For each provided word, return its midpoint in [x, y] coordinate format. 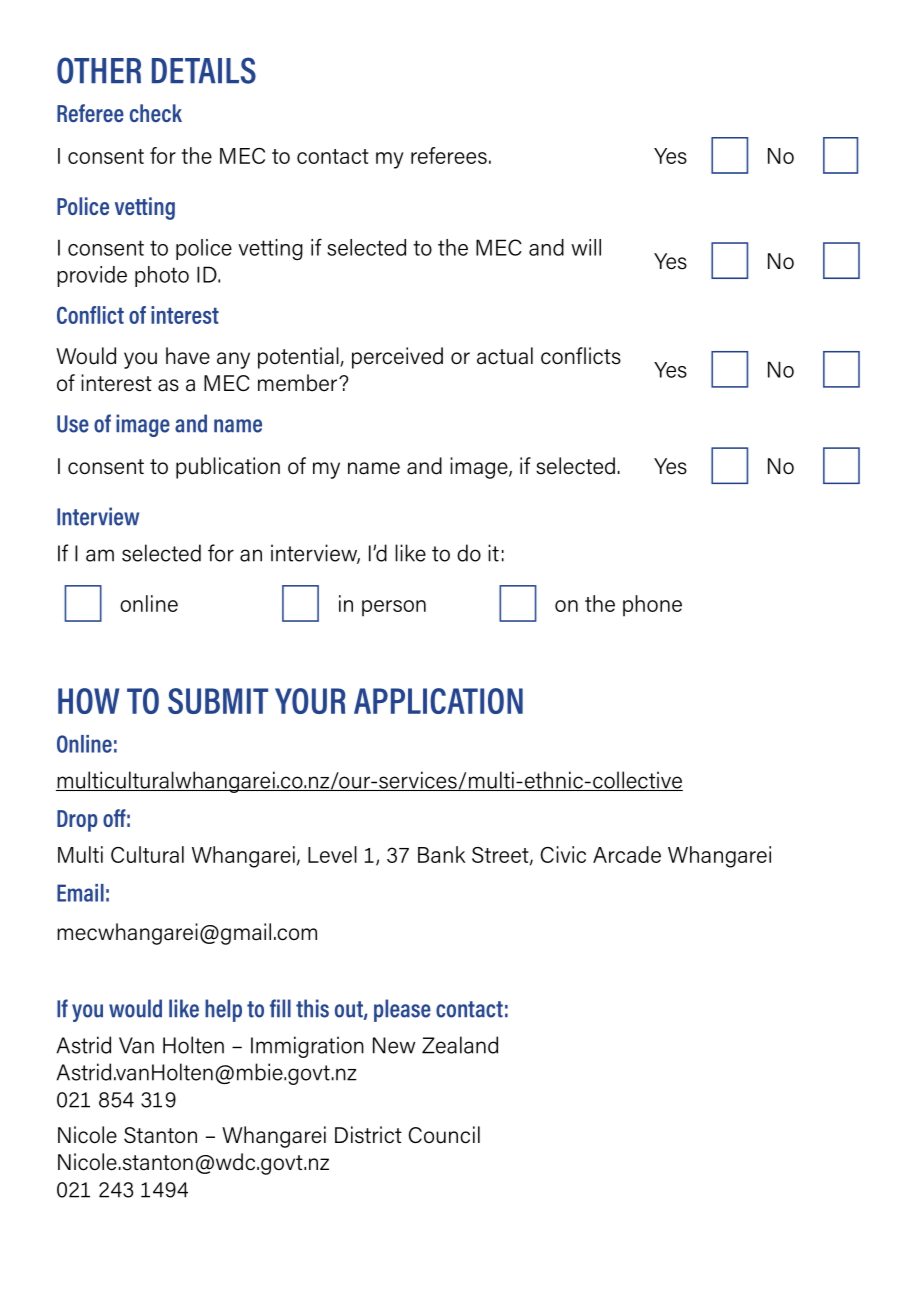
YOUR [310, 701]
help [223, 1010]
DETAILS [204, 70]
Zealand [460, 1045]
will [586, 247]
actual [505, 356]
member [297, 383]
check [156, 113]
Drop [77, 821]
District [368, 1135]
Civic [563, 854]
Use [73, 424]
